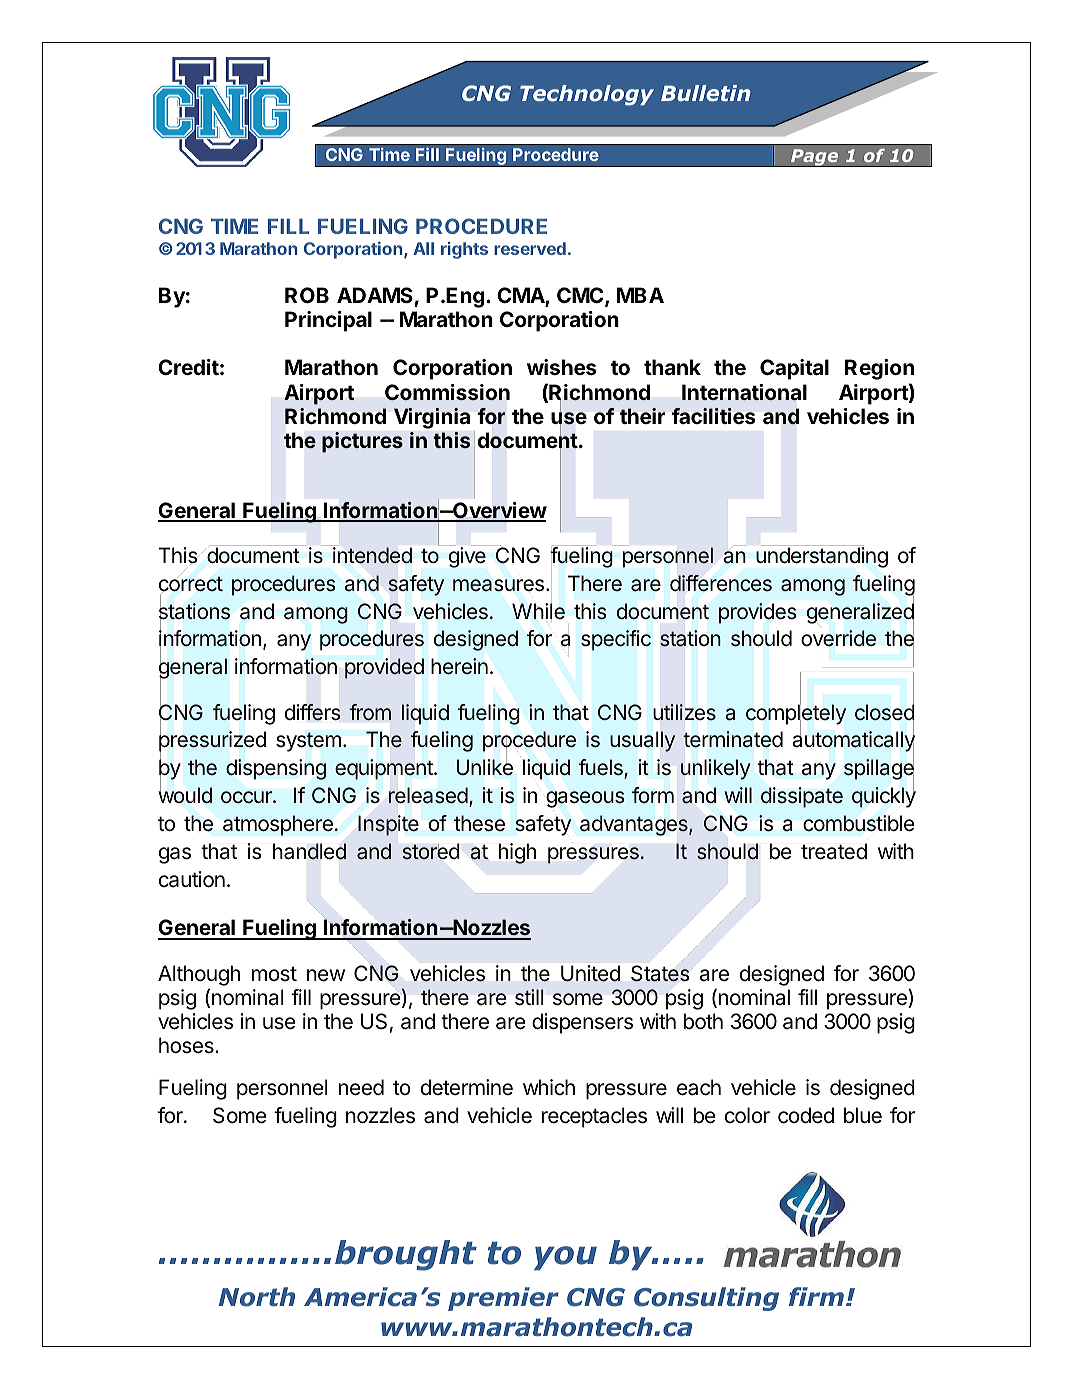  Describe the element at coordinates (822, 557) in the screenshot. I see `understanding` at that location.
